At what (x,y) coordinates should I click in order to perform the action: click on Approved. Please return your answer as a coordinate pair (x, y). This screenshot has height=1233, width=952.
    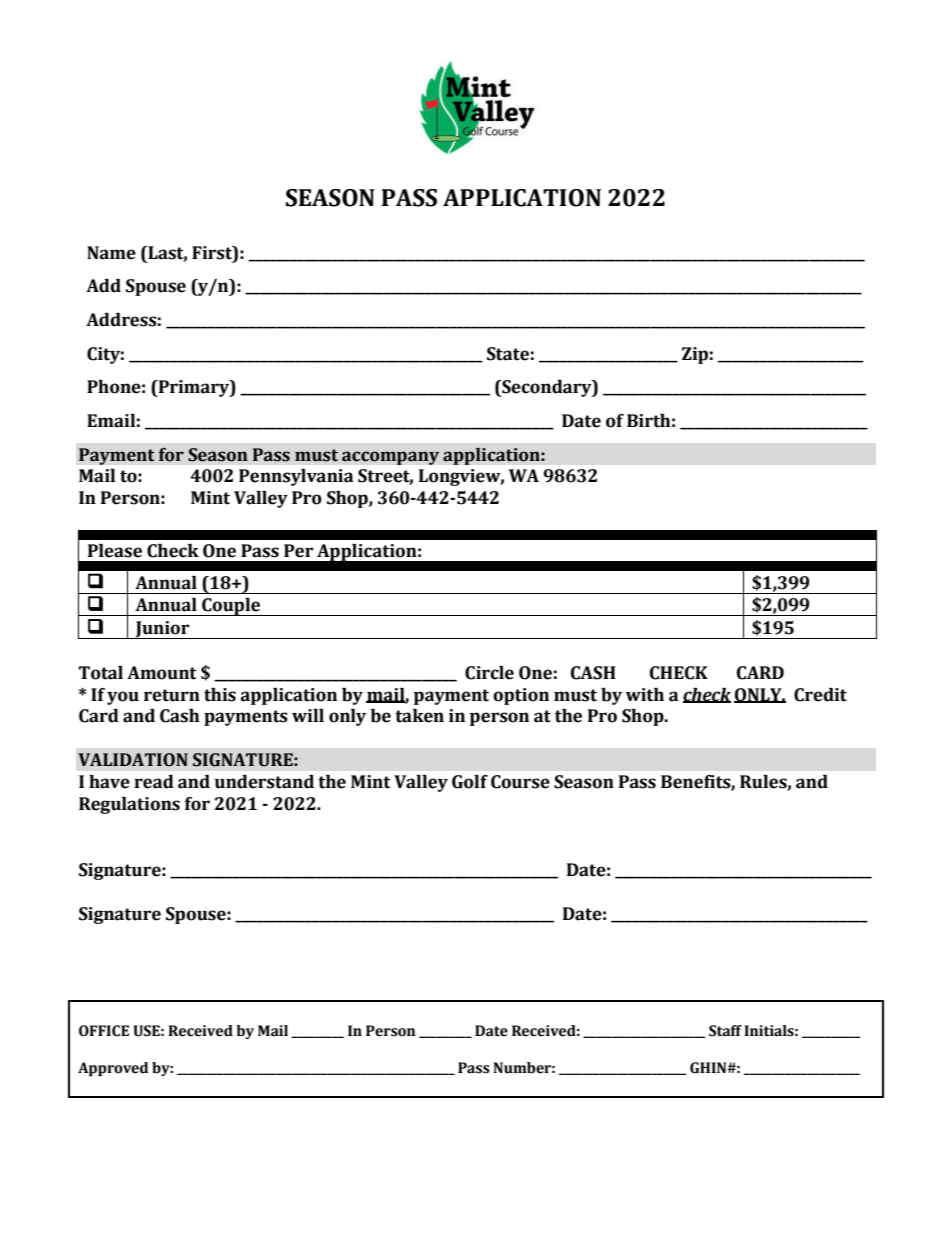
    Looking at the image, I should click on (113, 1069).
